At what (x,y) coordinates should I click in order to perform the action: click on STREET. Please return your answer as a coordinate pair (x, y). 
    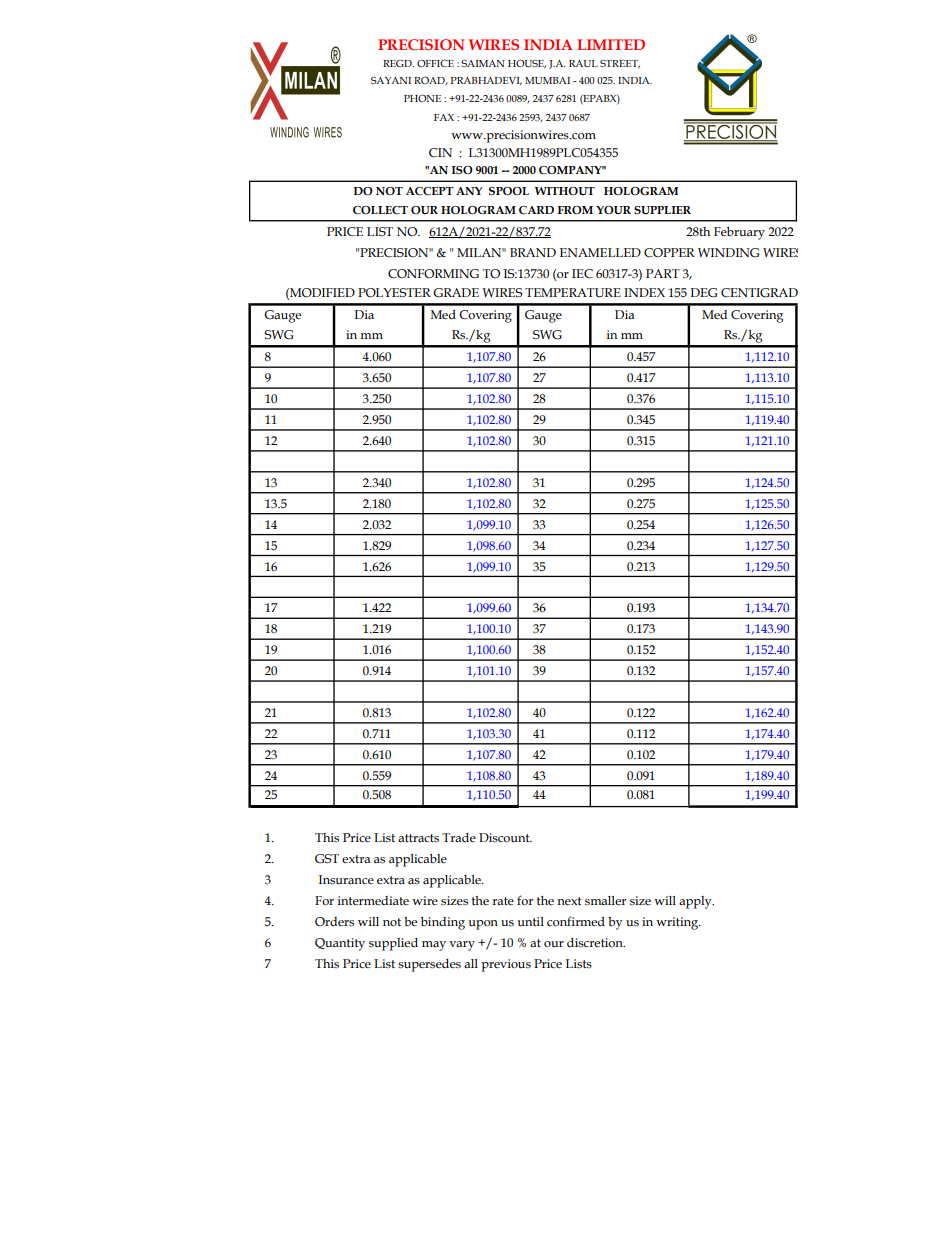
    Looking at the image, I should click on (620, 64).
